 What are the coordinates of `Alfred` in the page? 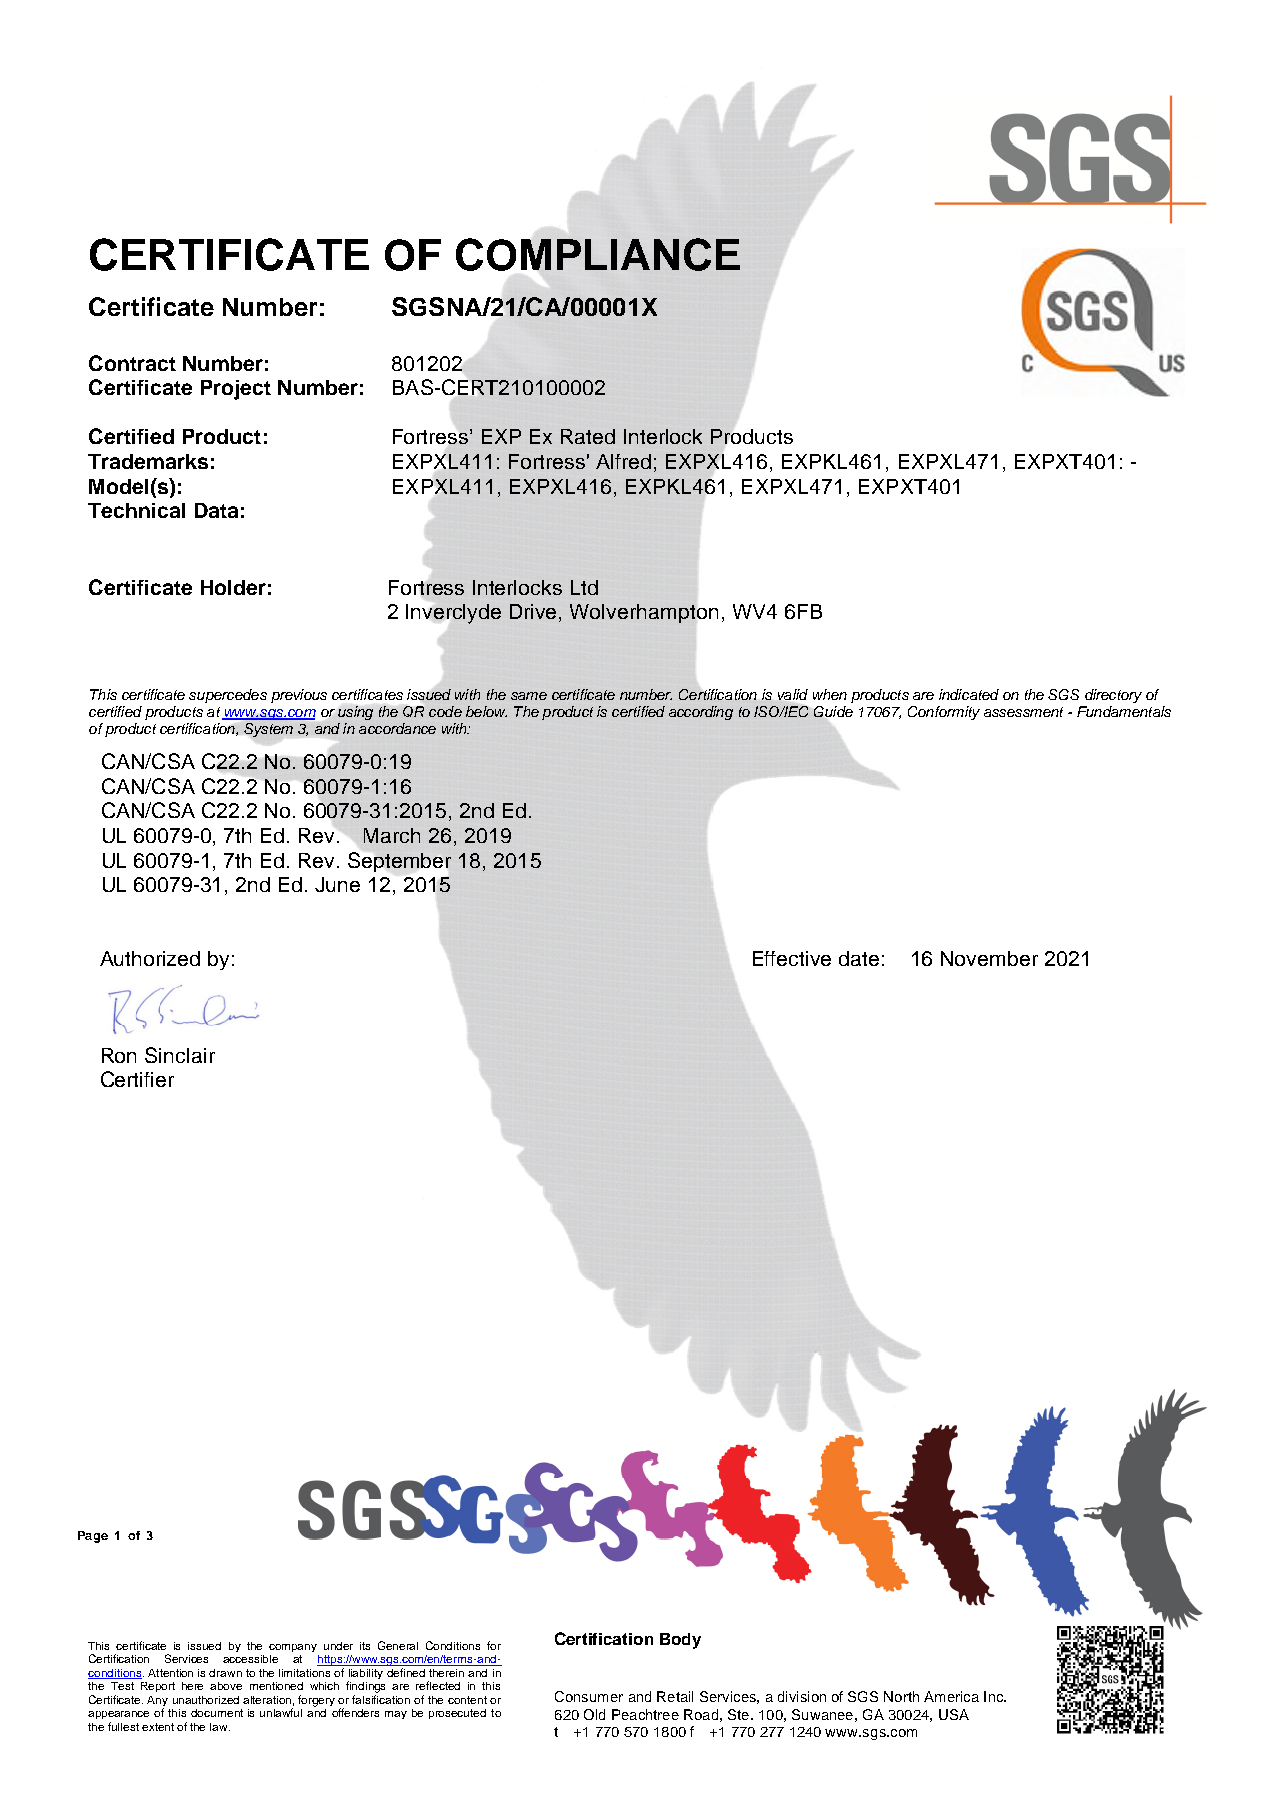 It's located at (623, 461).
